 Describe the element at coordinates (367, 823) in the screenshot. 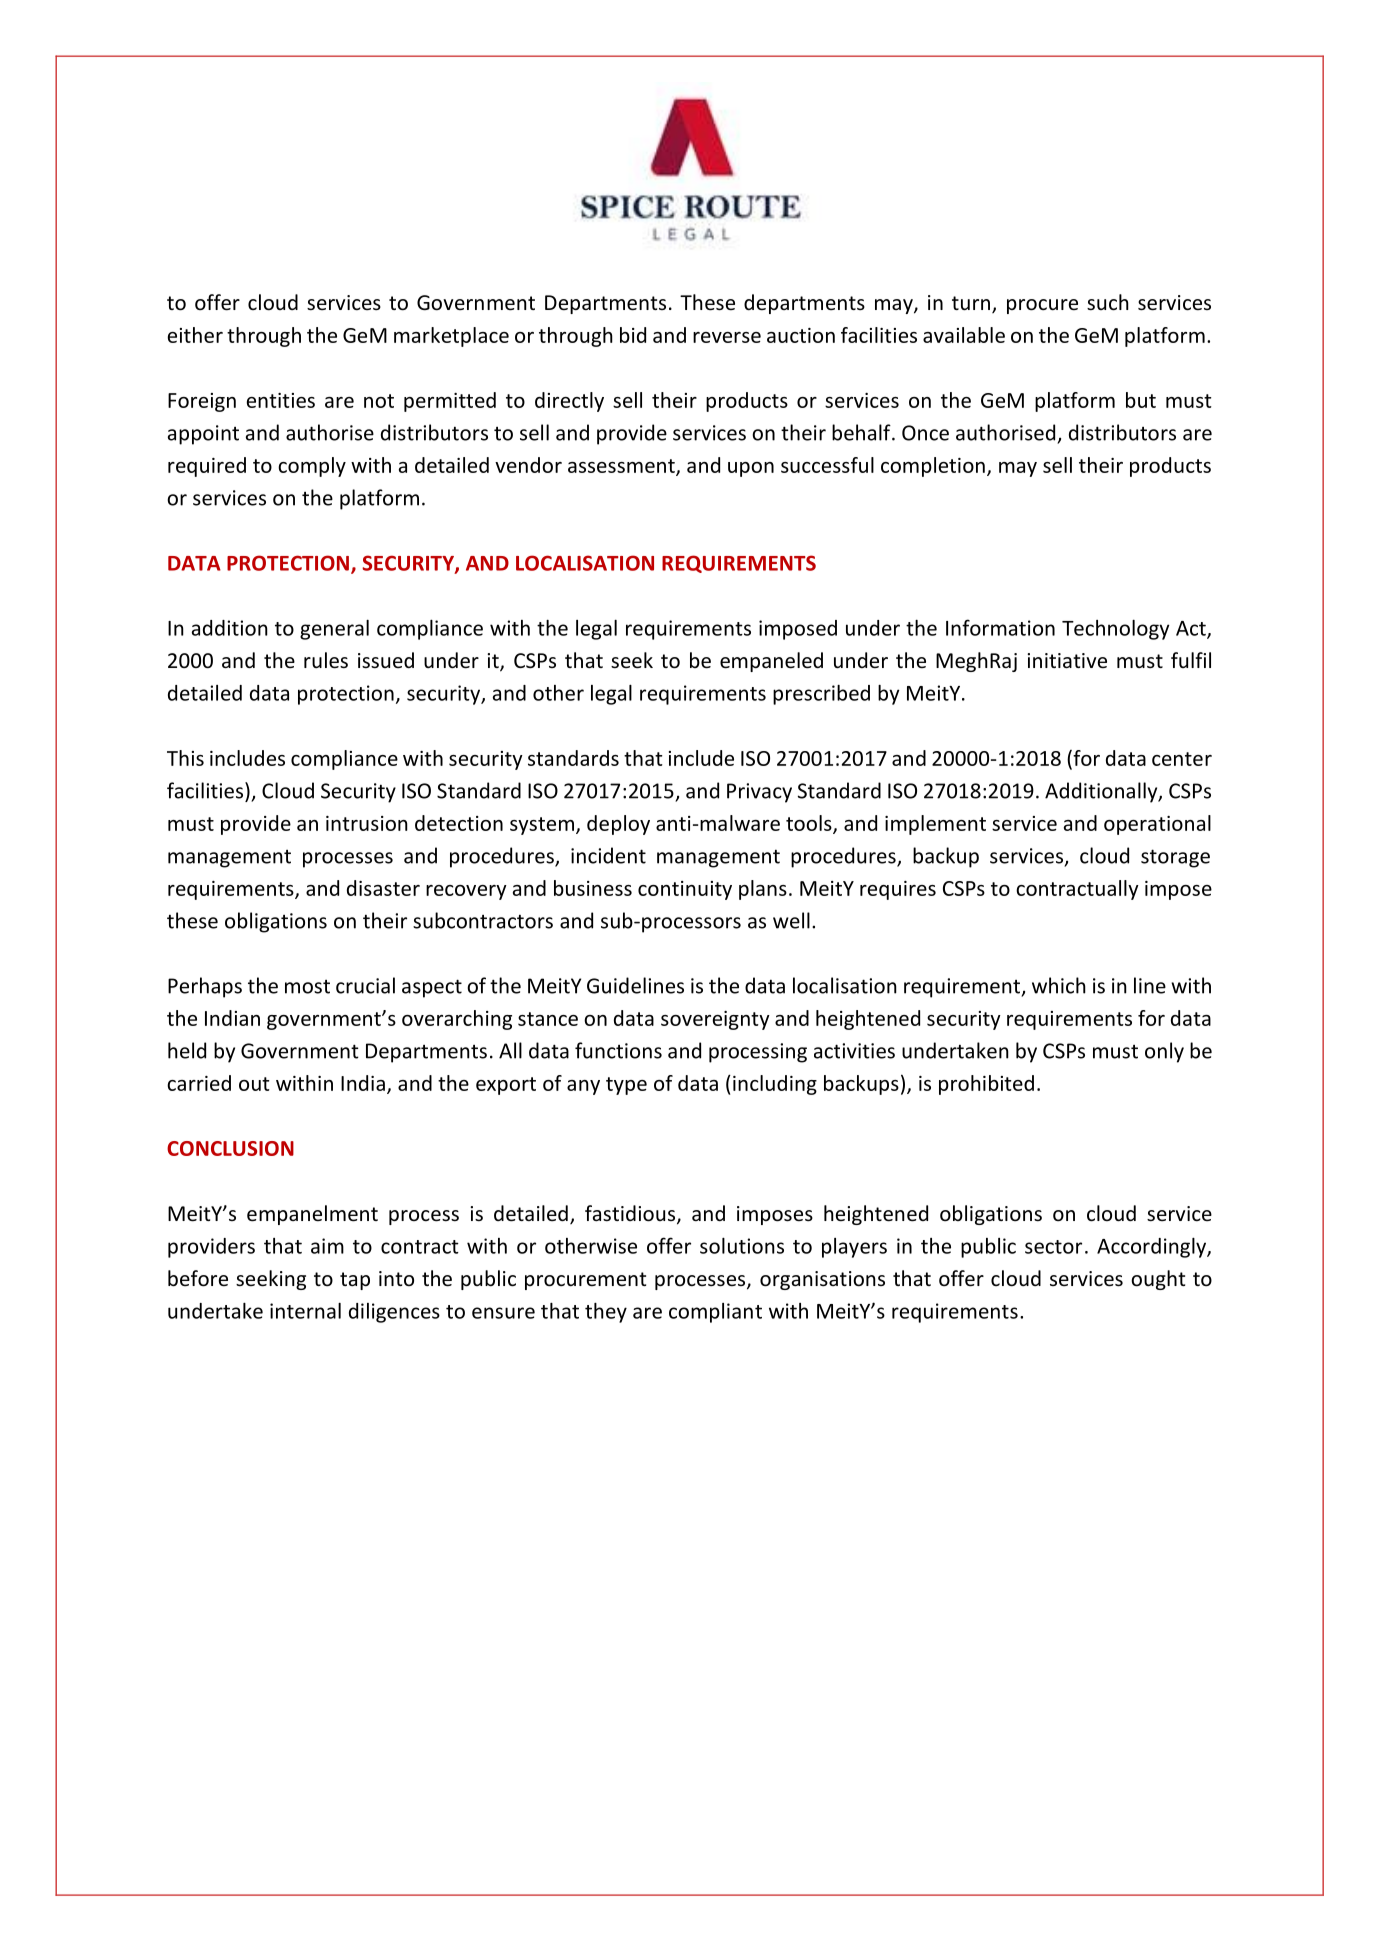

I see `intrusion` at that location.
